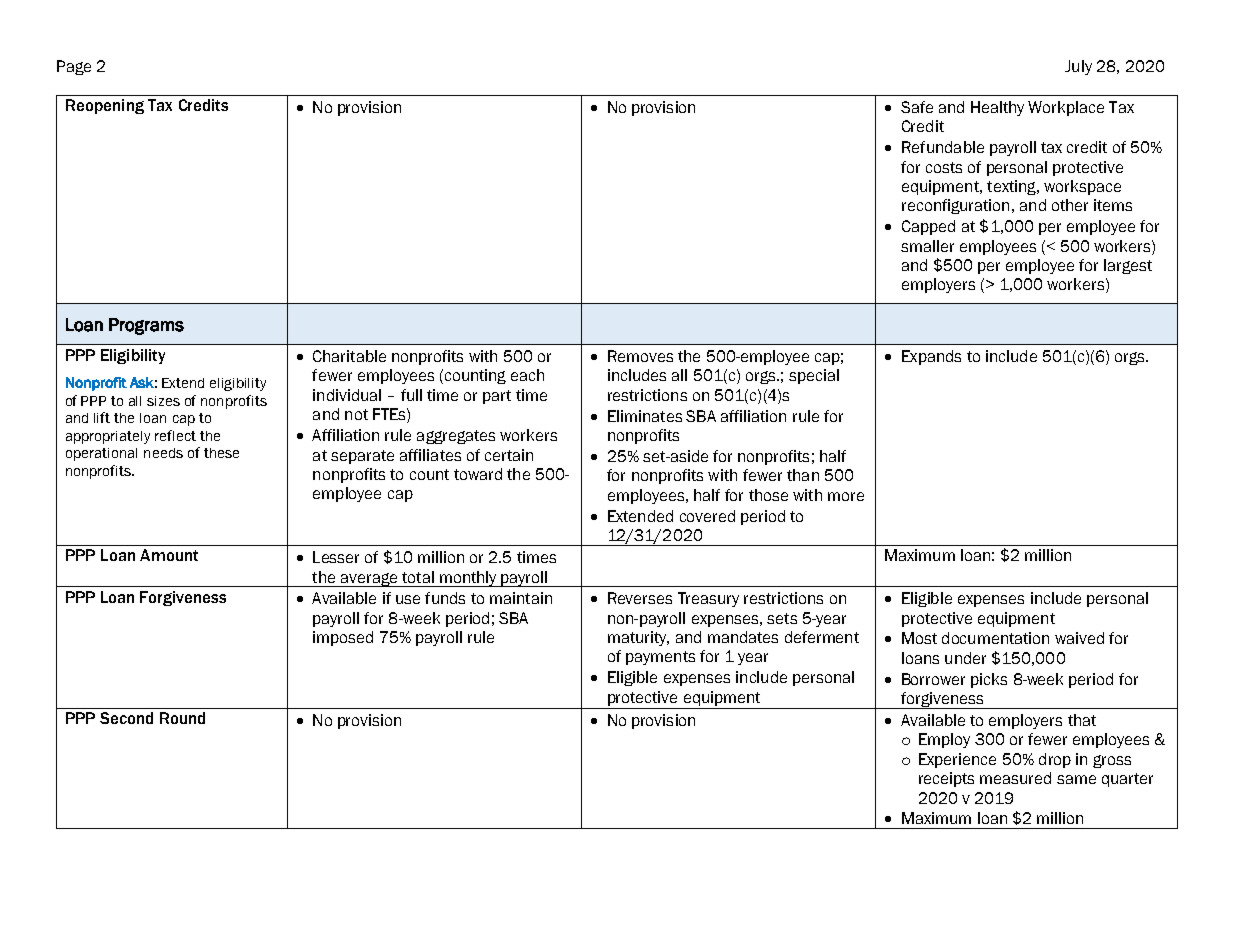  Describe the element at coordinates (995, 638) in the document. I see `documentation` at that location.
